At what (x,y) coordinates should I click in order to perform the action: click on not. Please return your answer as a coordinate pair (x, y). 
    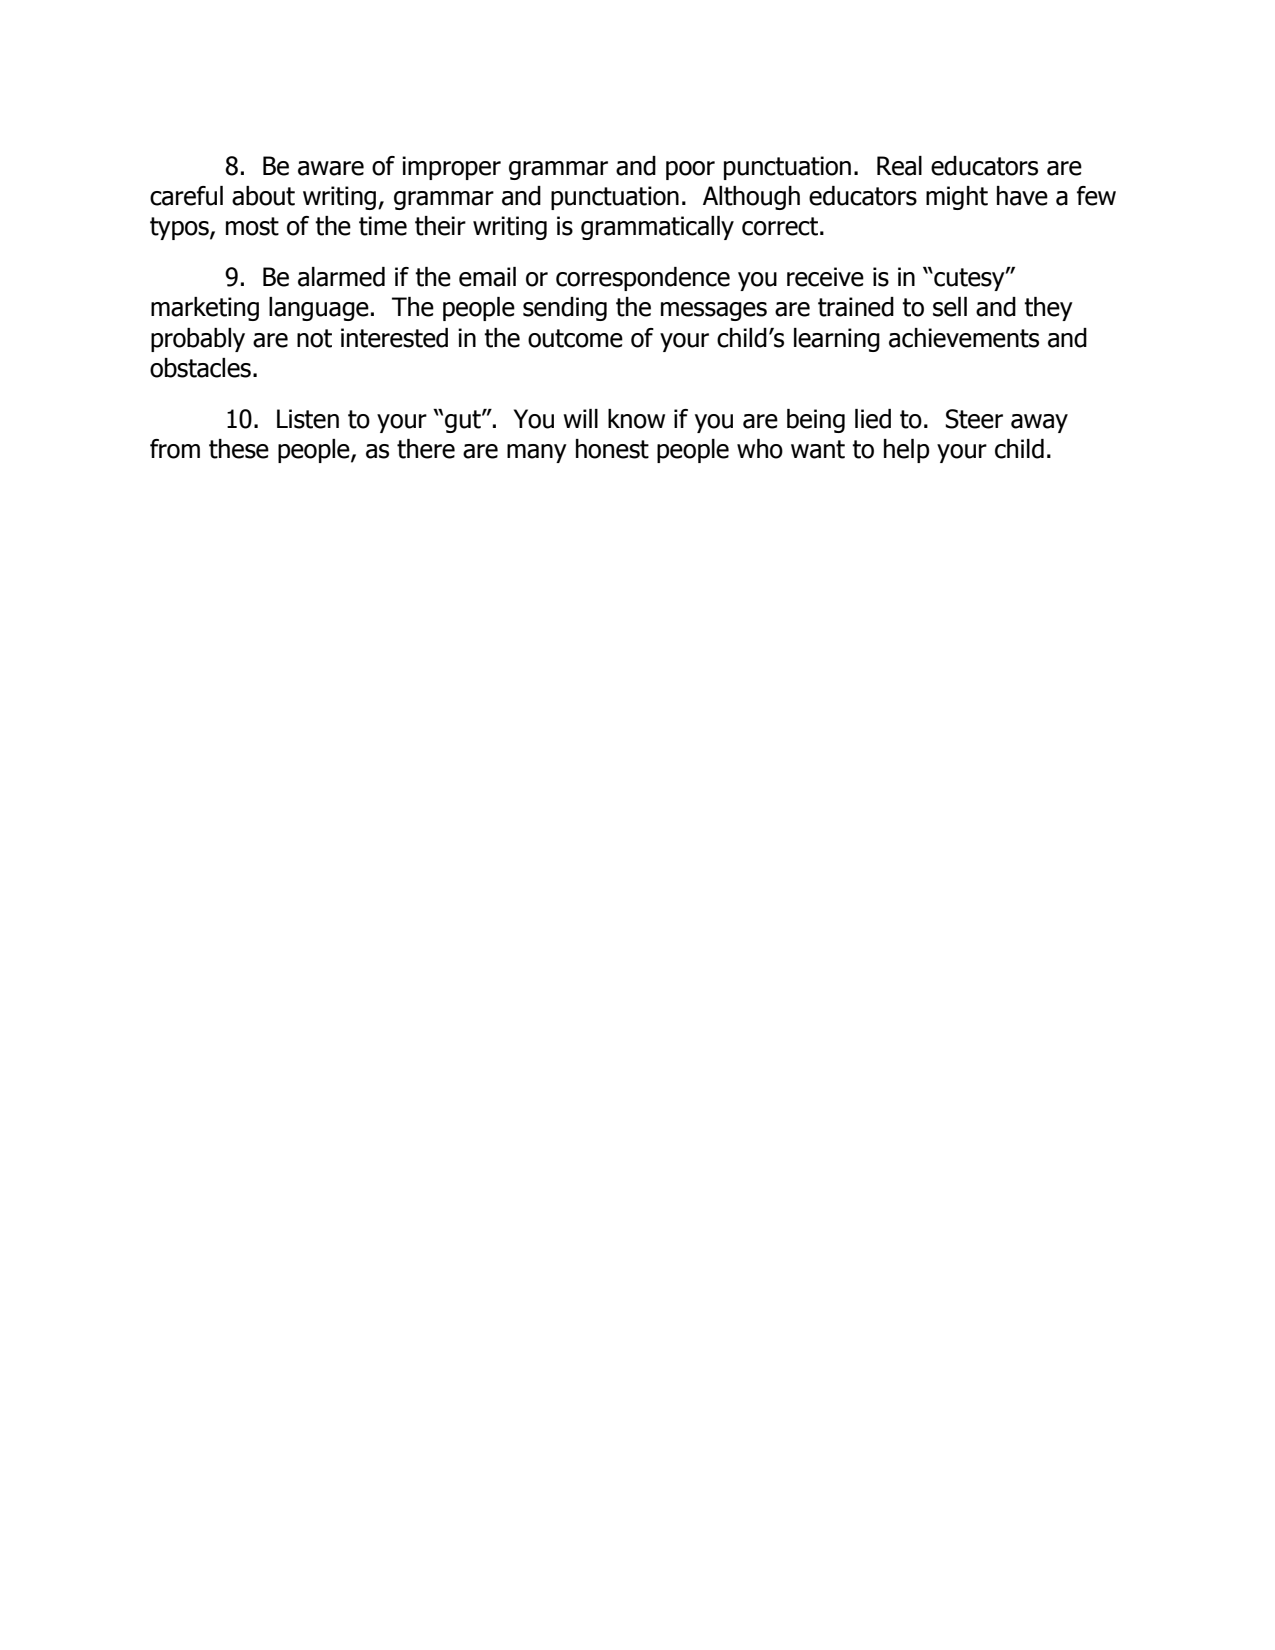
    Looking at the image, I should click on (314, 338).
